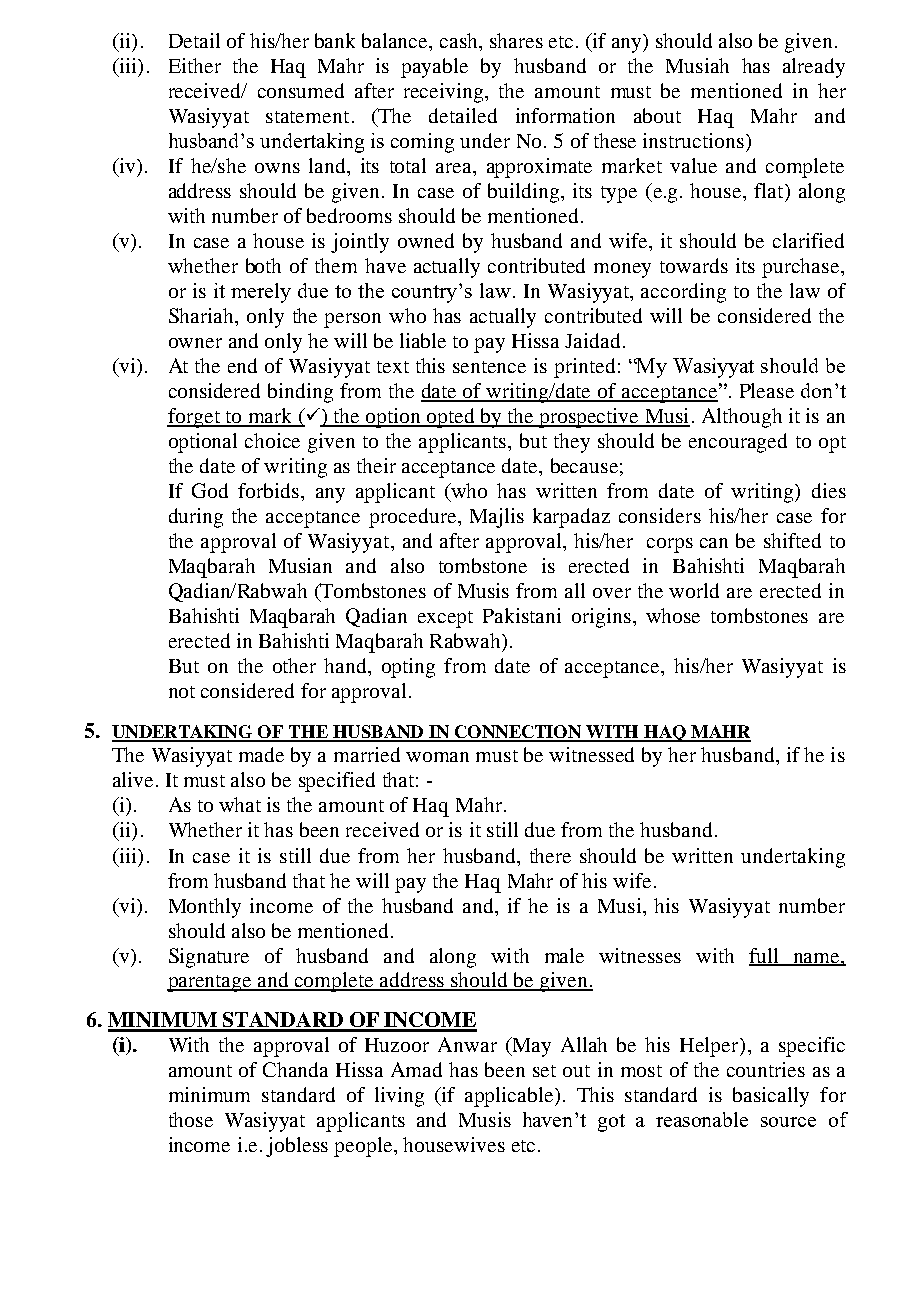 The image size is (924, 1308). What do you see at coordinates (445, 93) in the screenshot?
I see `receiving` at bounding box center [445, 93].
